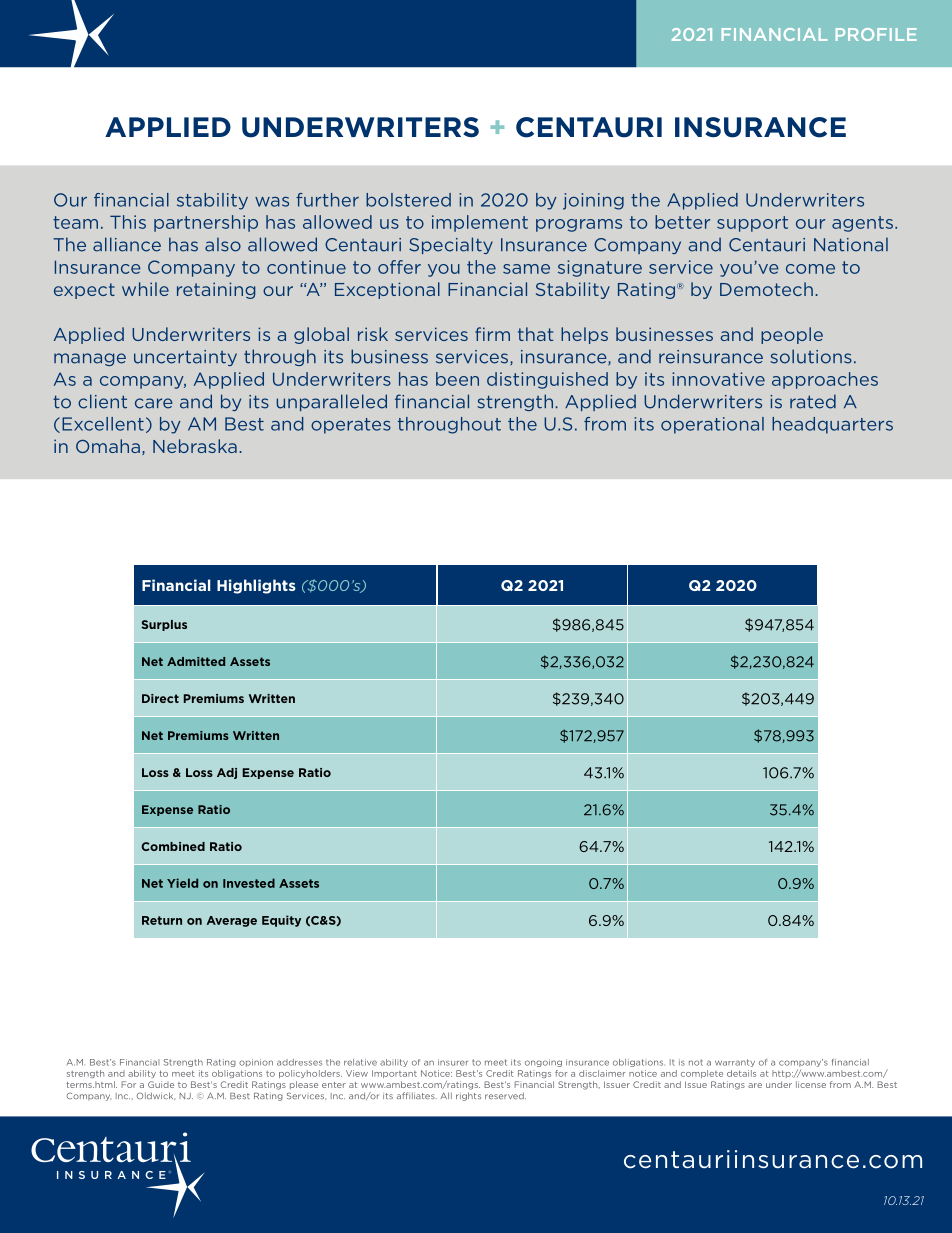 The image size is (952, 1233). What do you see at coordinates (161, 1084) in the image?
I see `Guide` at bounding box center [161, 1084].
